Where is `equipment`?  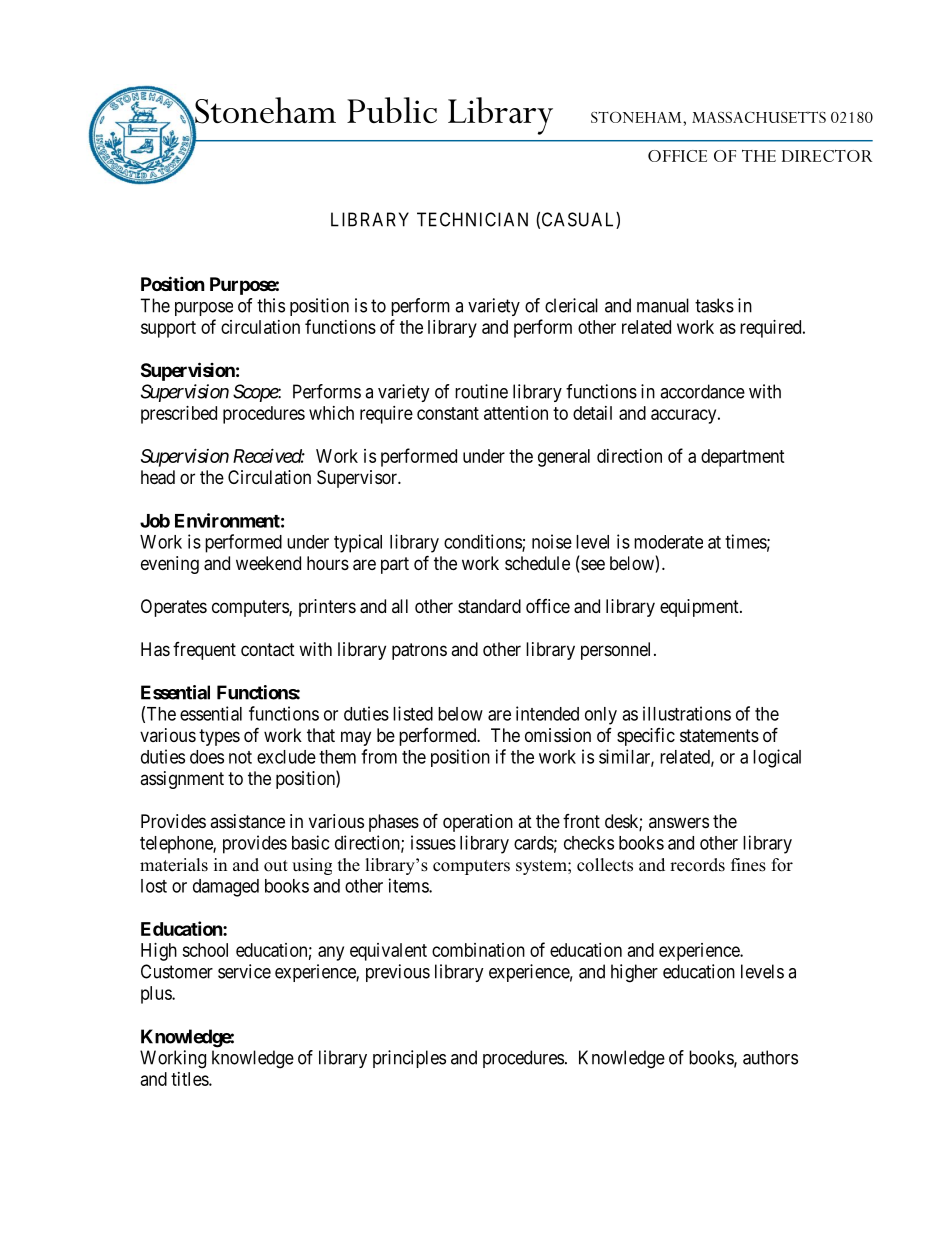
equipment is located at coordinates (700, 608).
